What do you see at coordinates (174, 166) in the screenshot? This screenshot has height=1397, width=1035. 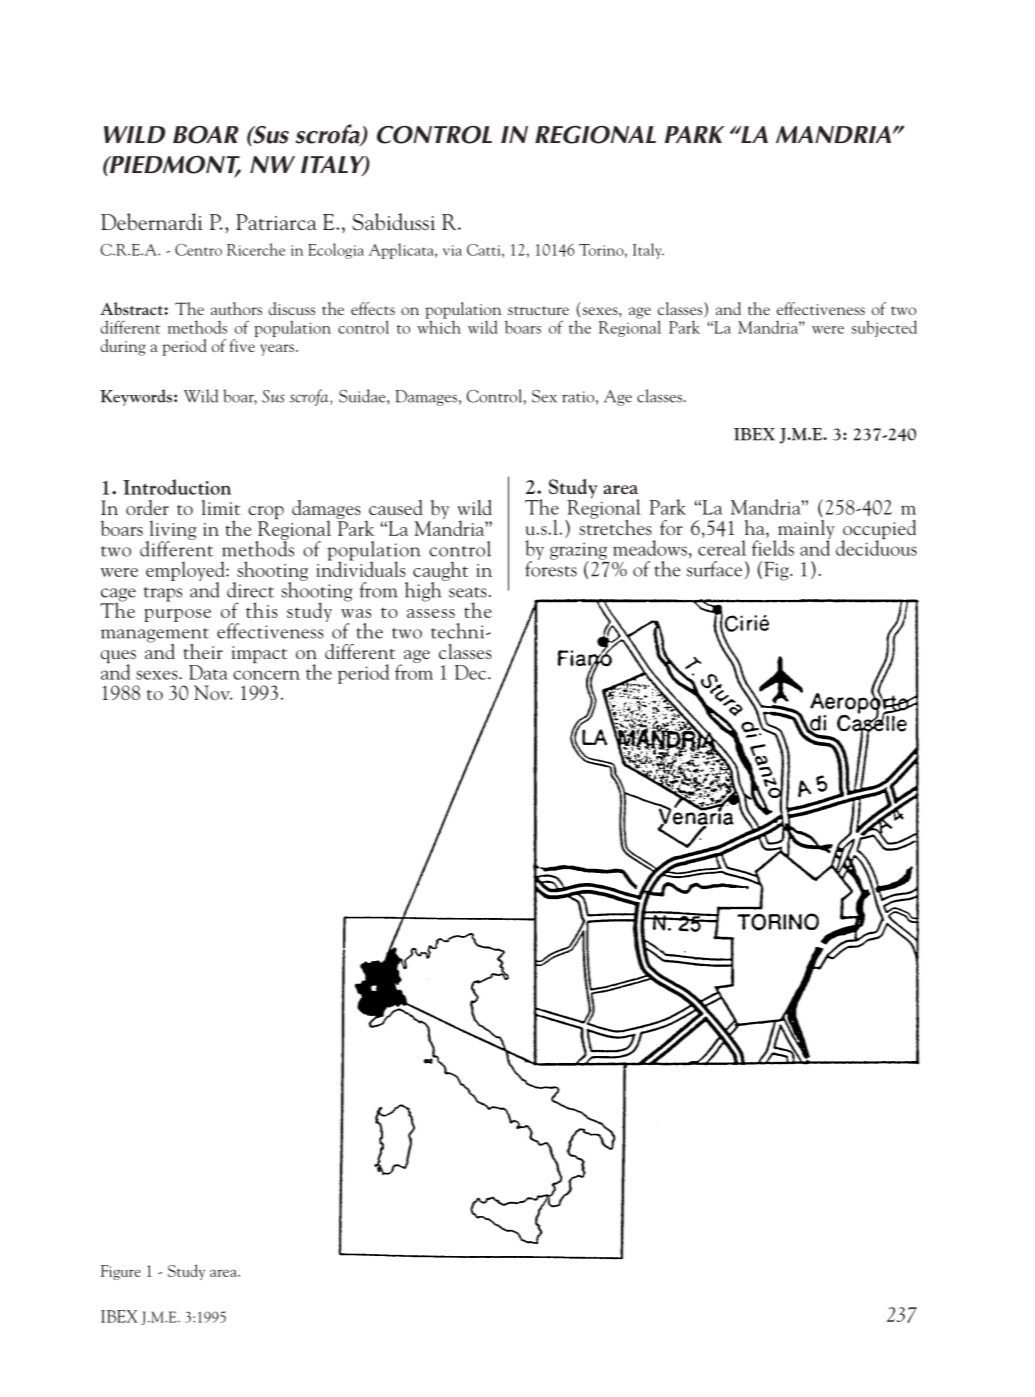 I see `PIEDMONT` at bounding box center [174, 166].
